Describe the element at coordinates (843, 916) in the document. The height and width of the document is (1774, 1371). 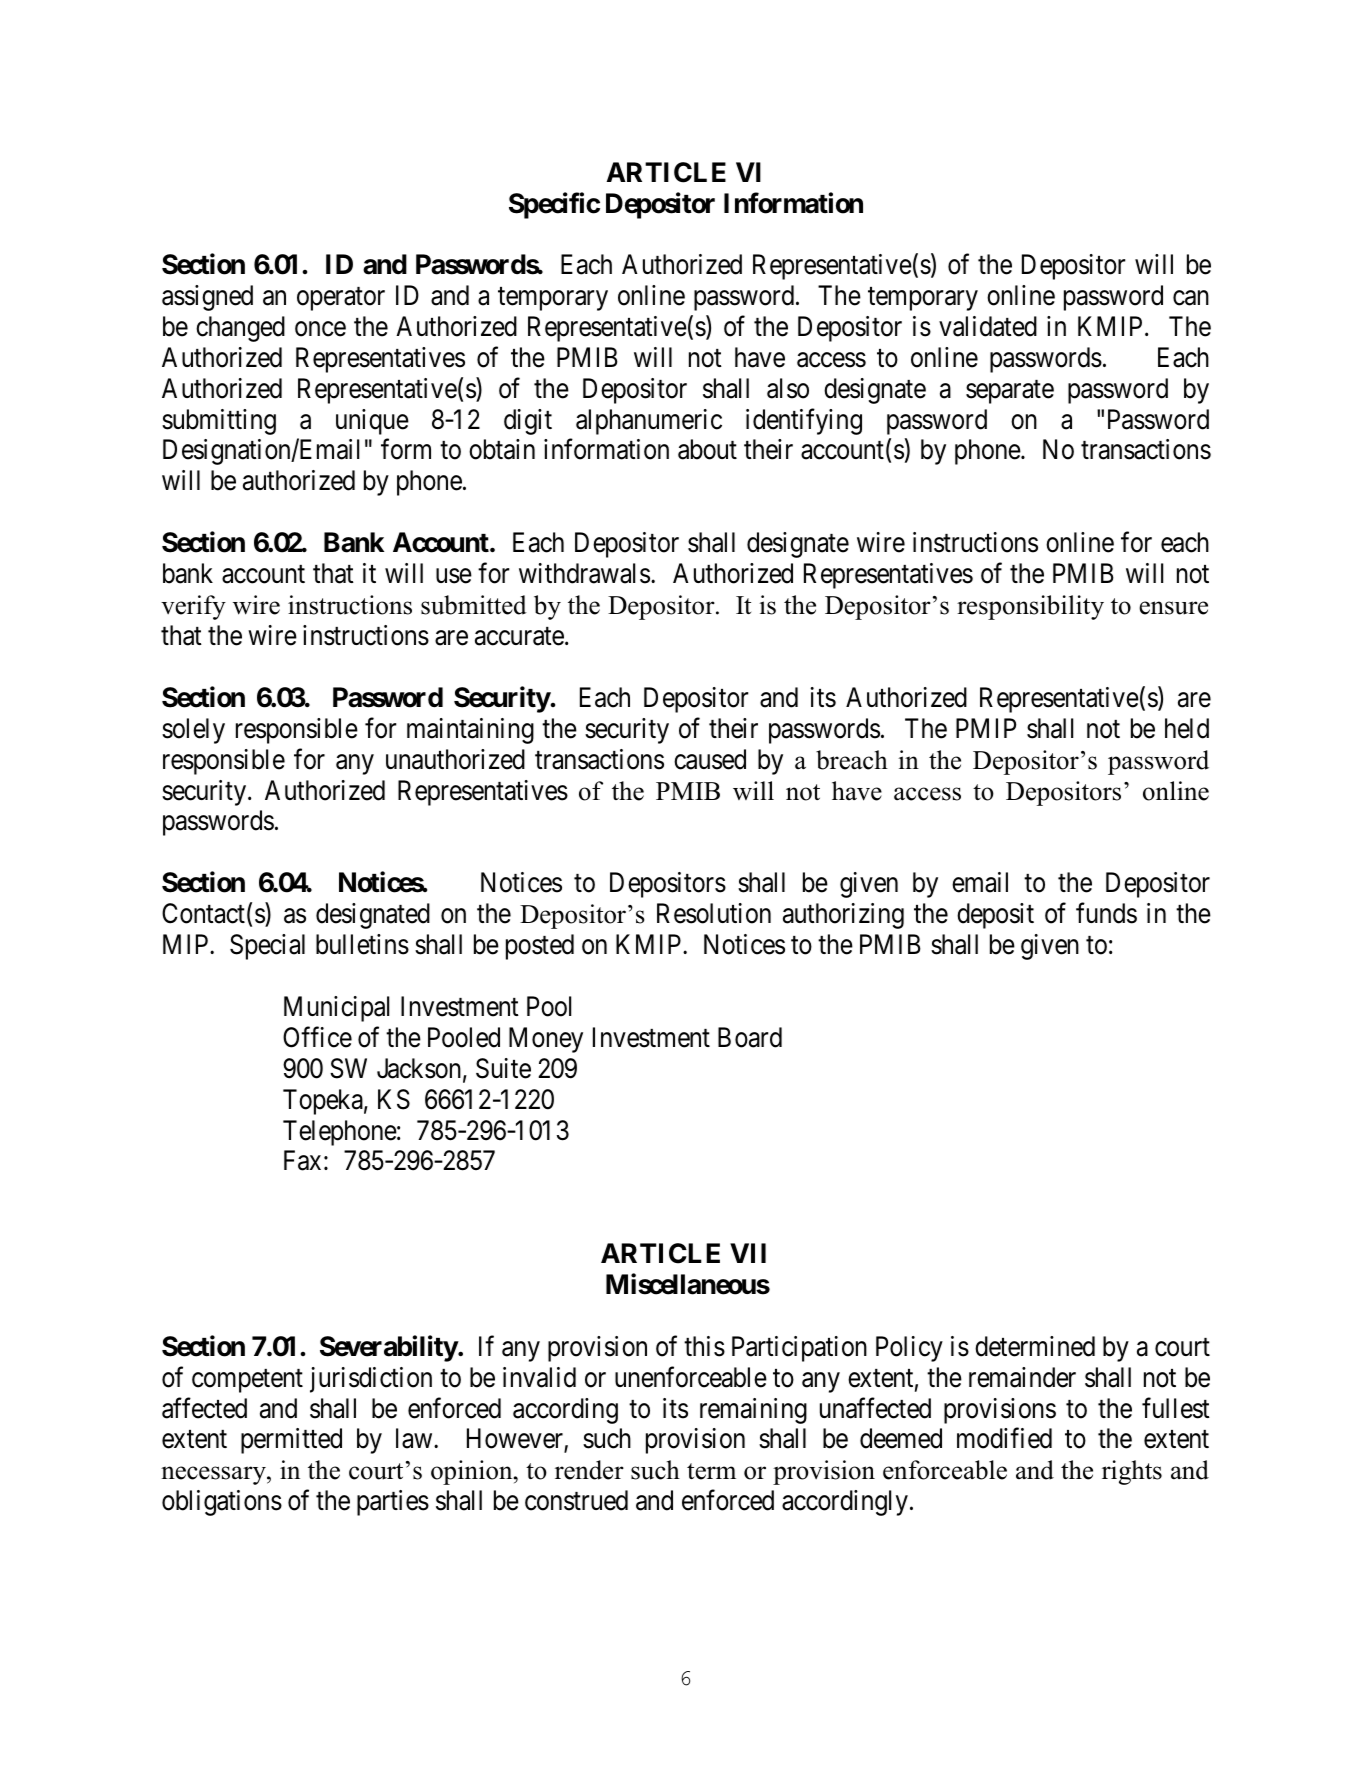
I see `authorizing` at that location.
